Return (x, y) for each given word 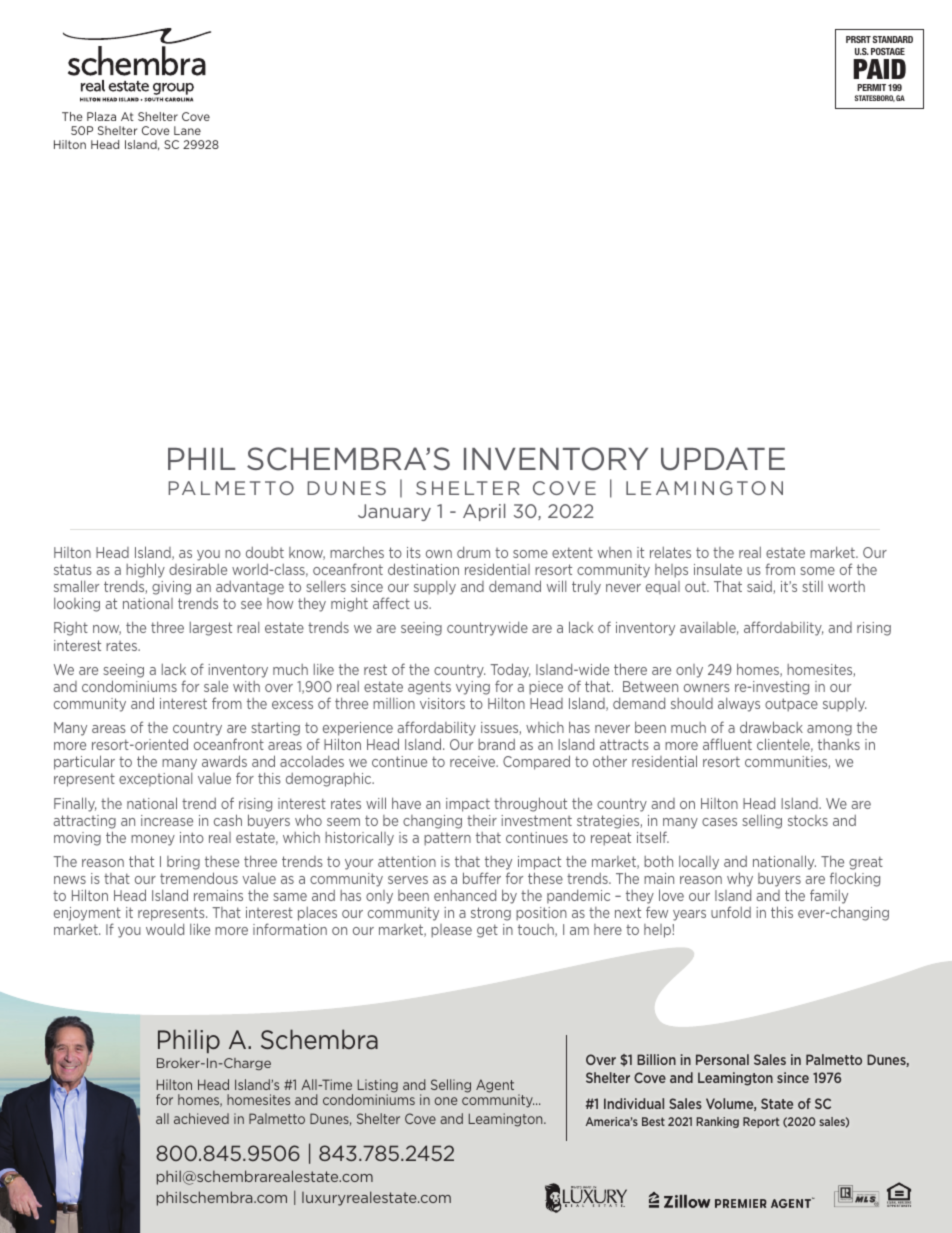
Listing (378, 1087)
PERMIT (871, 87)
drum (473, 552)
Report (761, 1122)
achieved (201, 1118)
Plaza (101, 116)
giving (171, 588)
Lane (187, 130)
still (812, 586)
